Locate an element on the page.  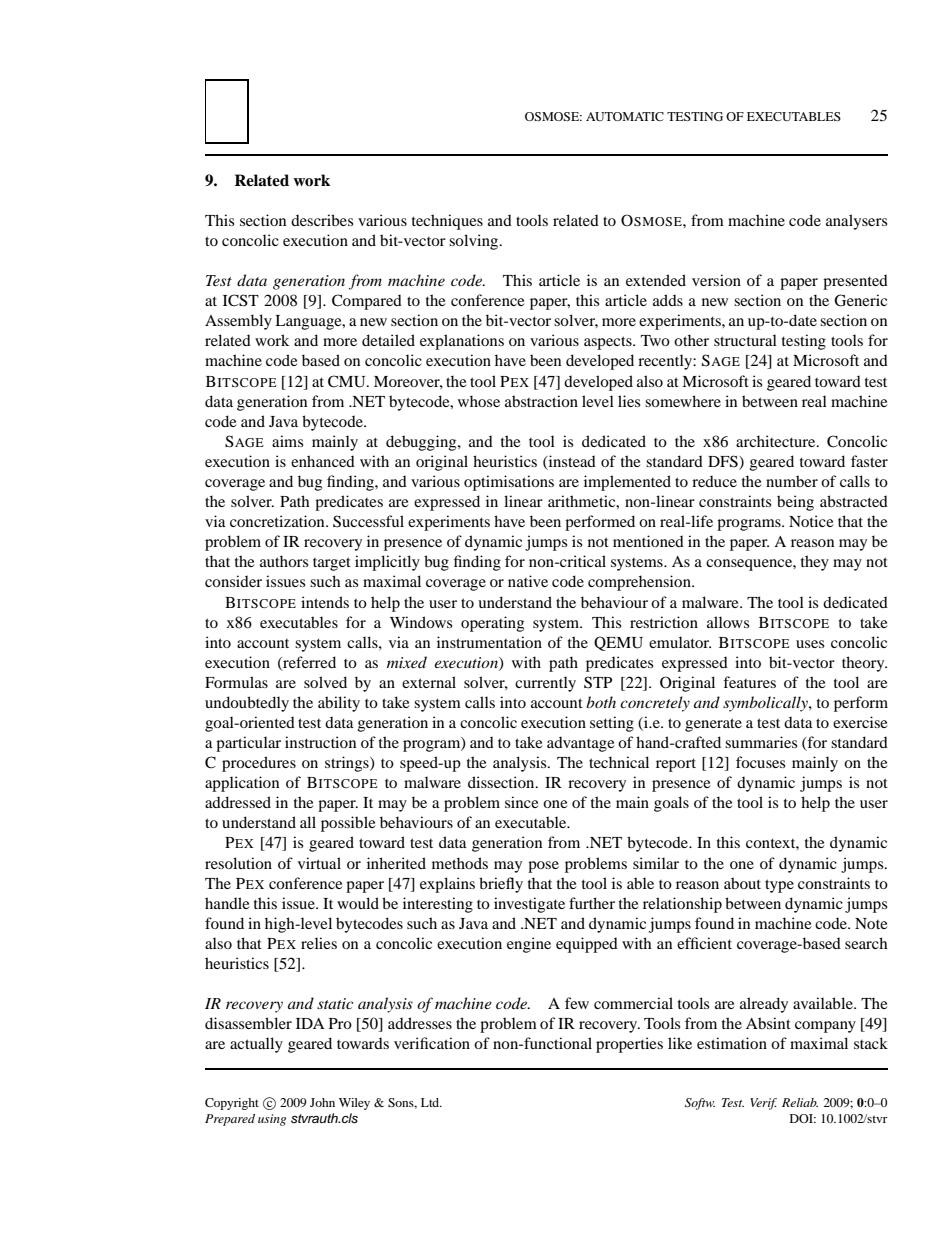
since is located at coordinates (522, 802).
